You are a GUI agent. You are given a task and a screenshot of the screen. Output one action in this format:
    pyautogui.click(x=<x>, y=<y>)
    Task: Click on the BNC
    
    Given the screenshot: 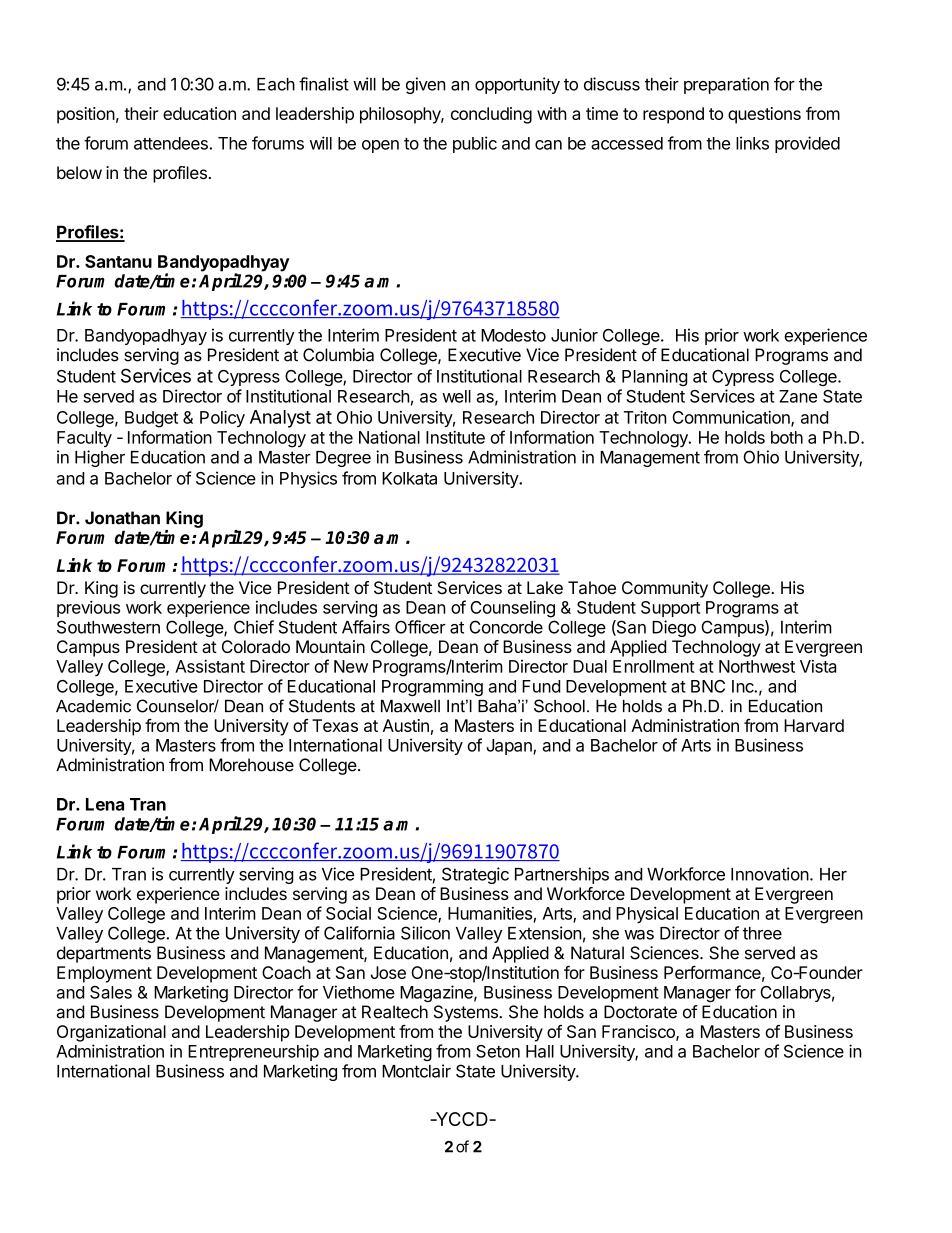 What is the action you would take?
    pyautogui.click(x=708, y=686)
